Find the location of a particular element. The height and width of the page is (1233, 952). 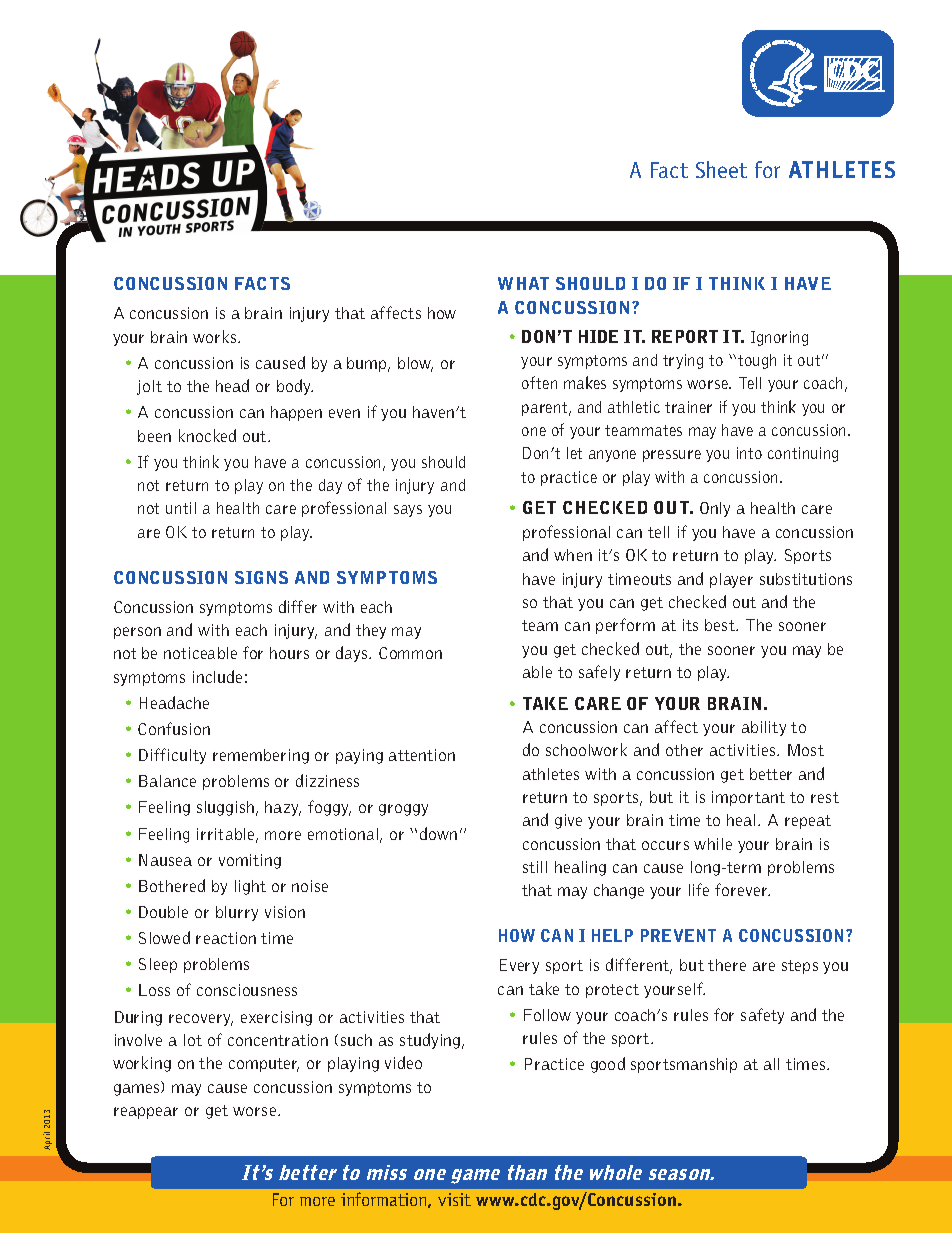

include is located at coordinates (217, 676).
